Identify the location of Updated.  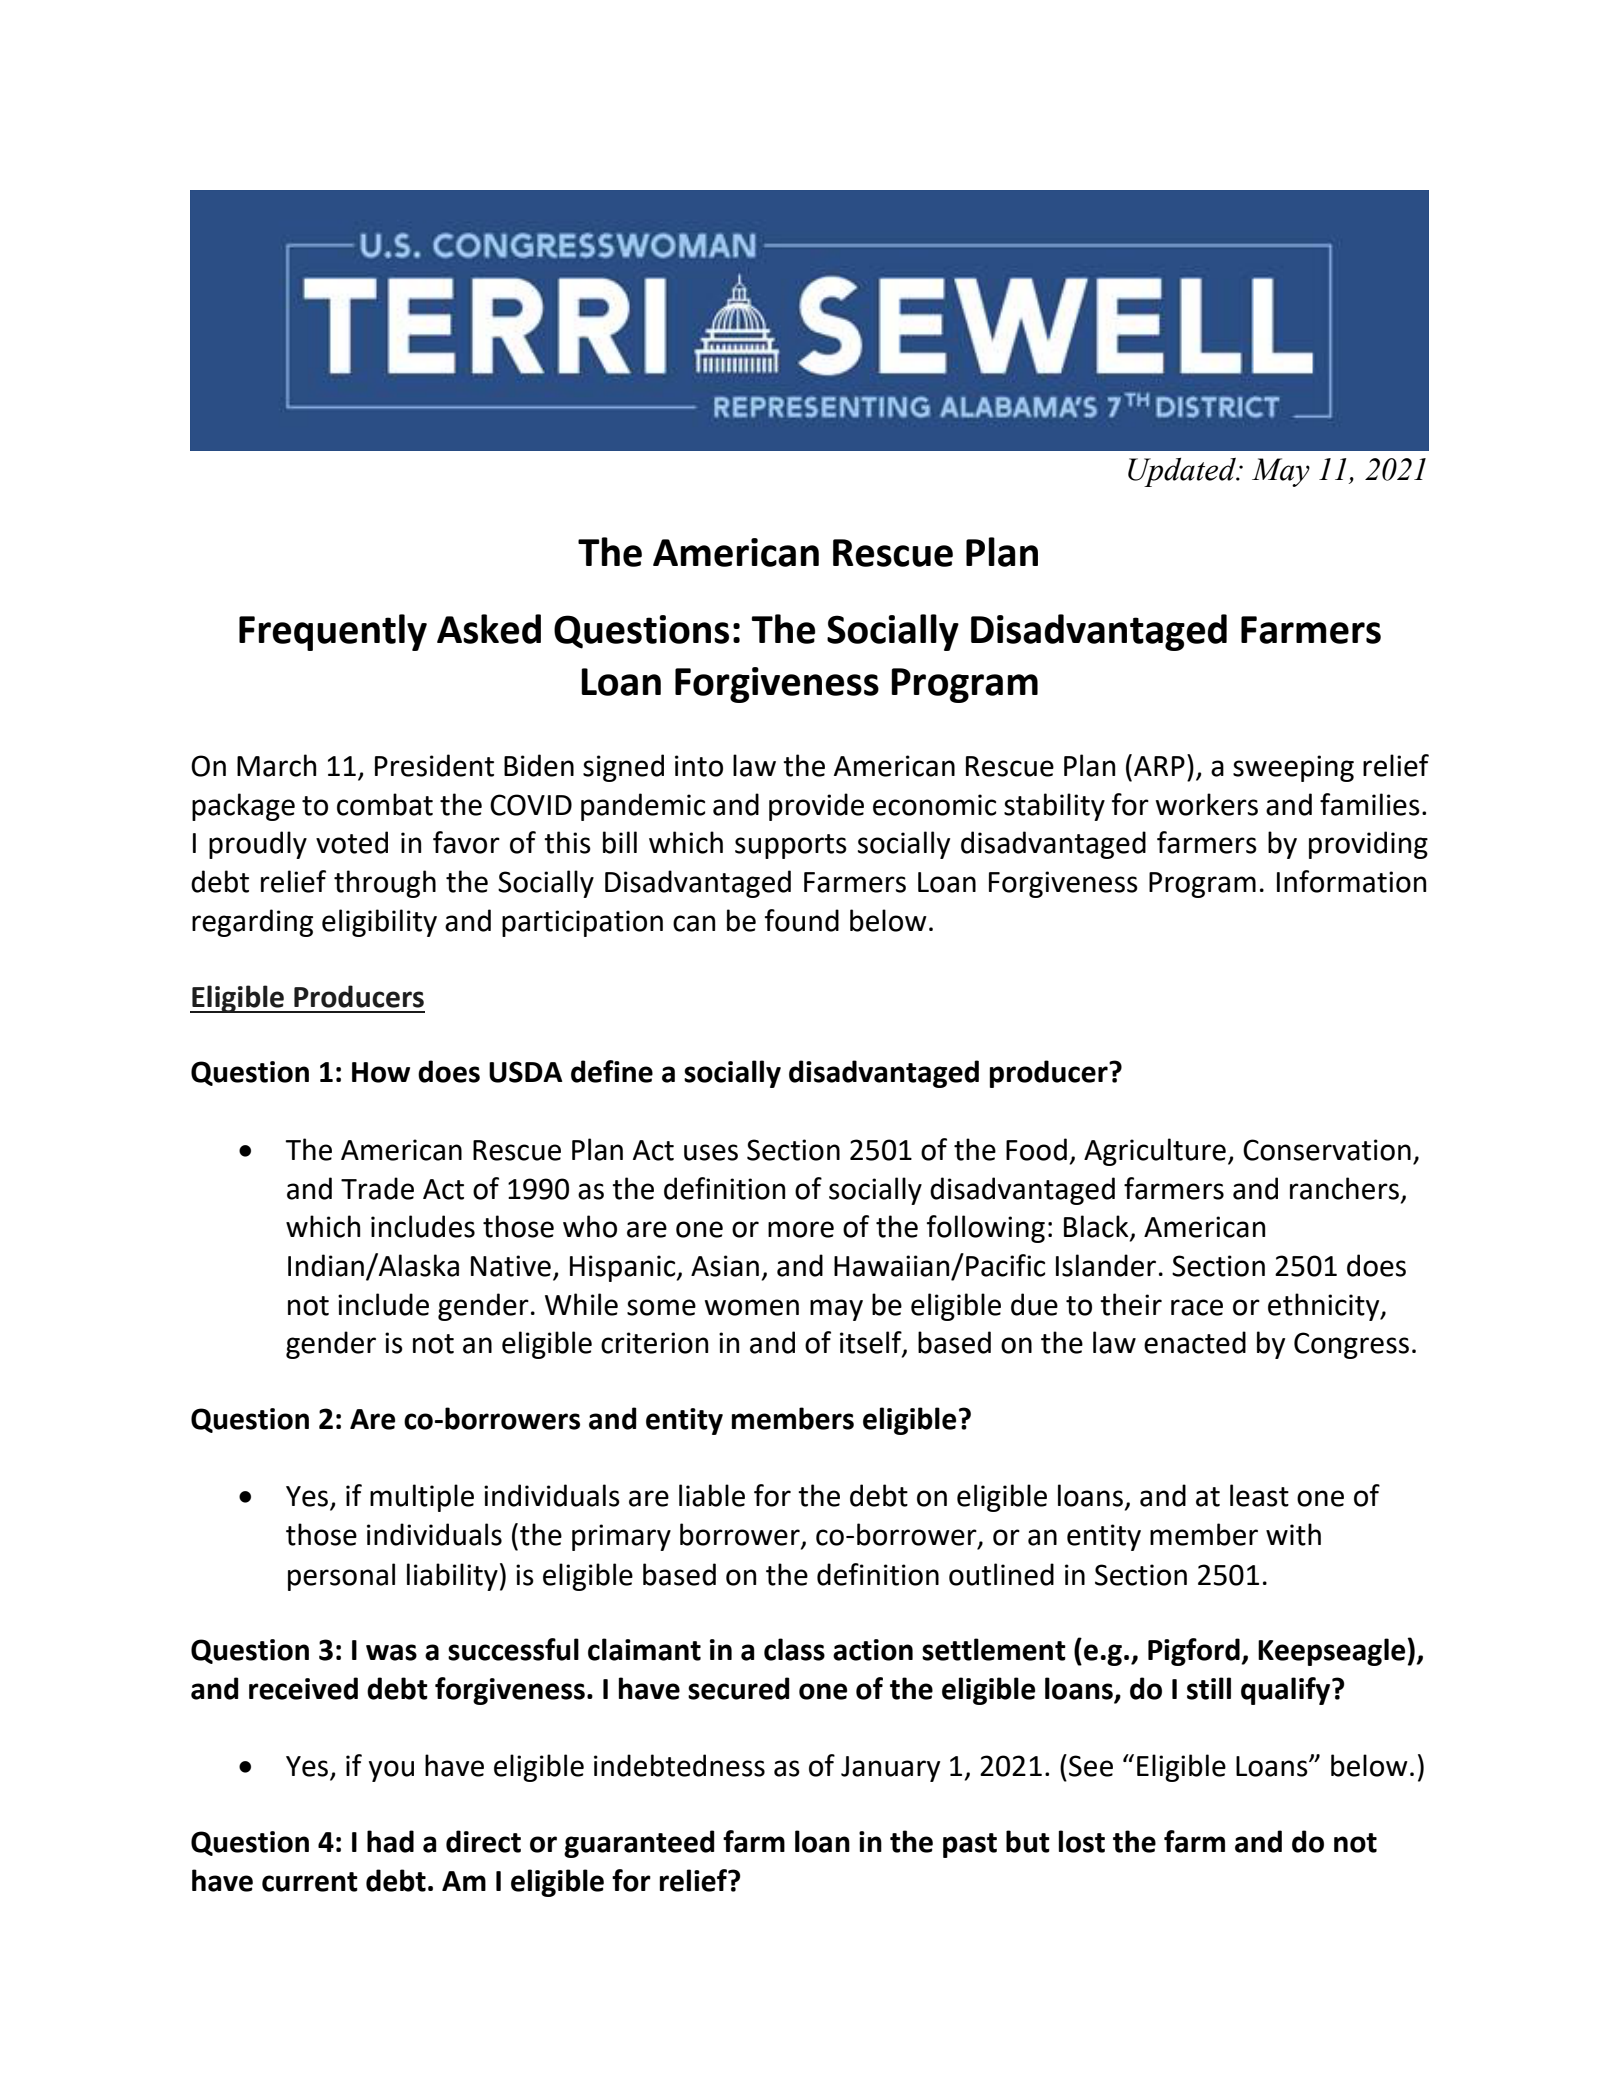
(1183, 472).
